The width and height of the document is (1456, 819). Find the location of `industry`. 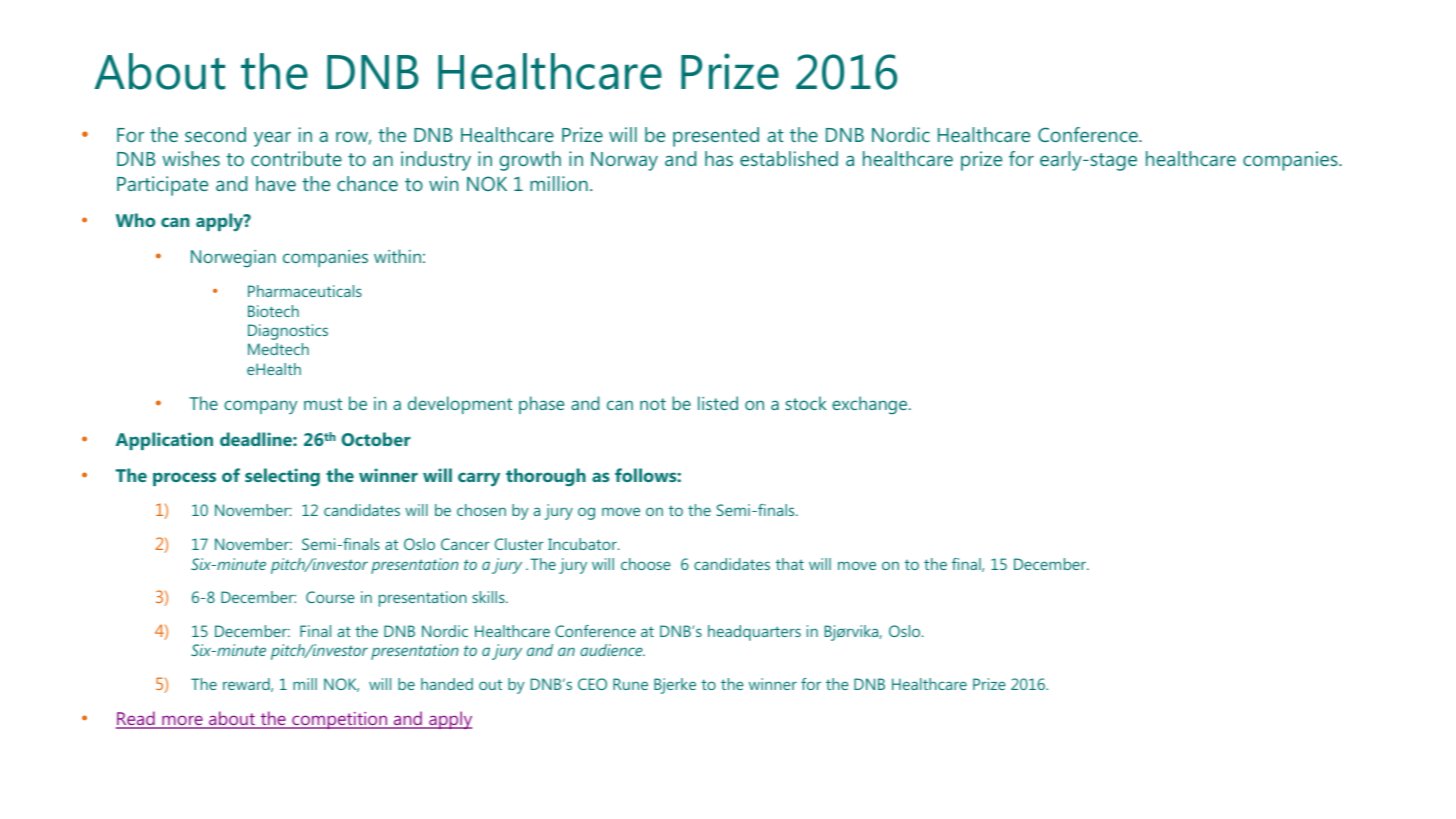

industry is located at coordinates (436, 161).
